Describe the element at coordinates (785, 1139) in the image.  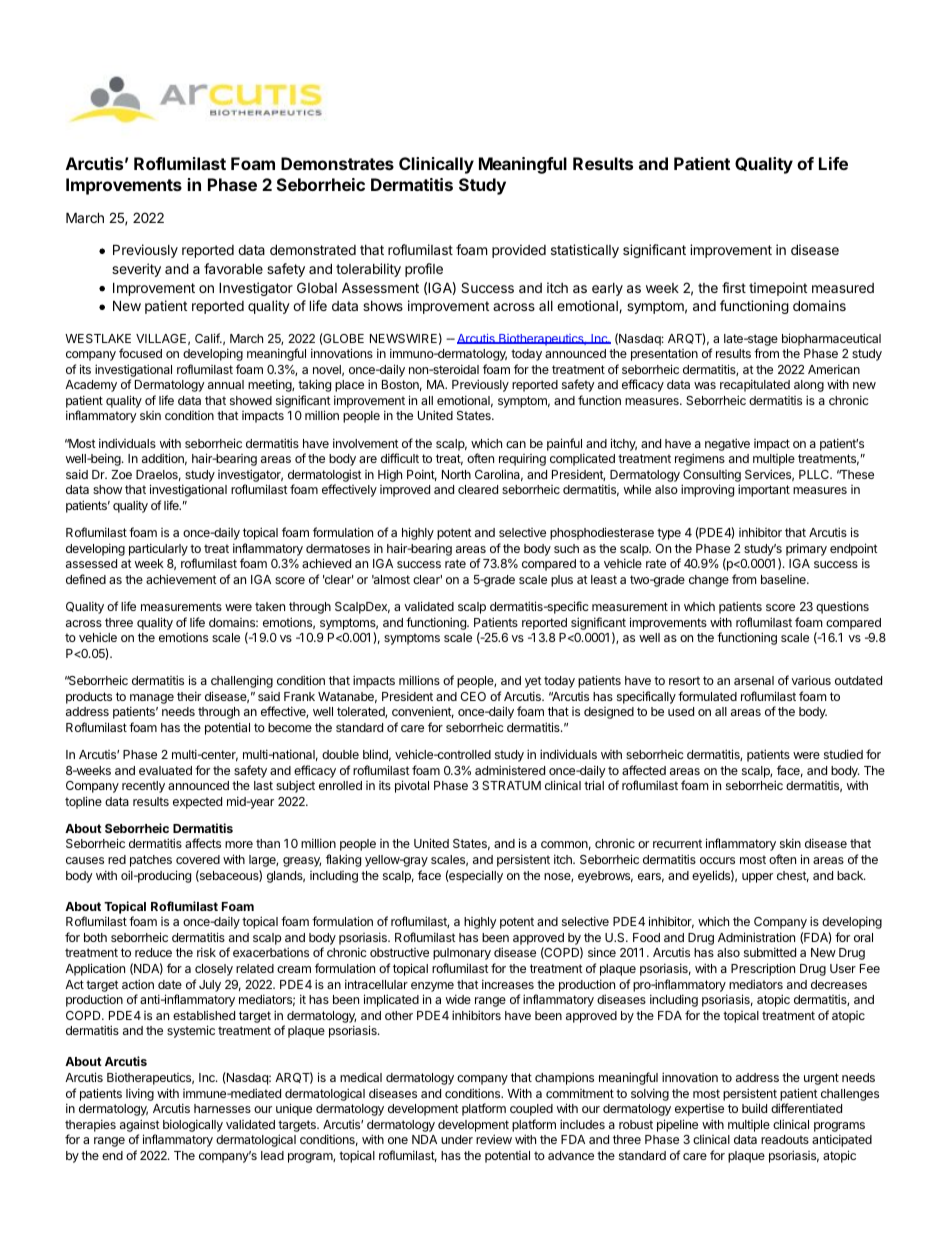
I see `readouts` at that location.
